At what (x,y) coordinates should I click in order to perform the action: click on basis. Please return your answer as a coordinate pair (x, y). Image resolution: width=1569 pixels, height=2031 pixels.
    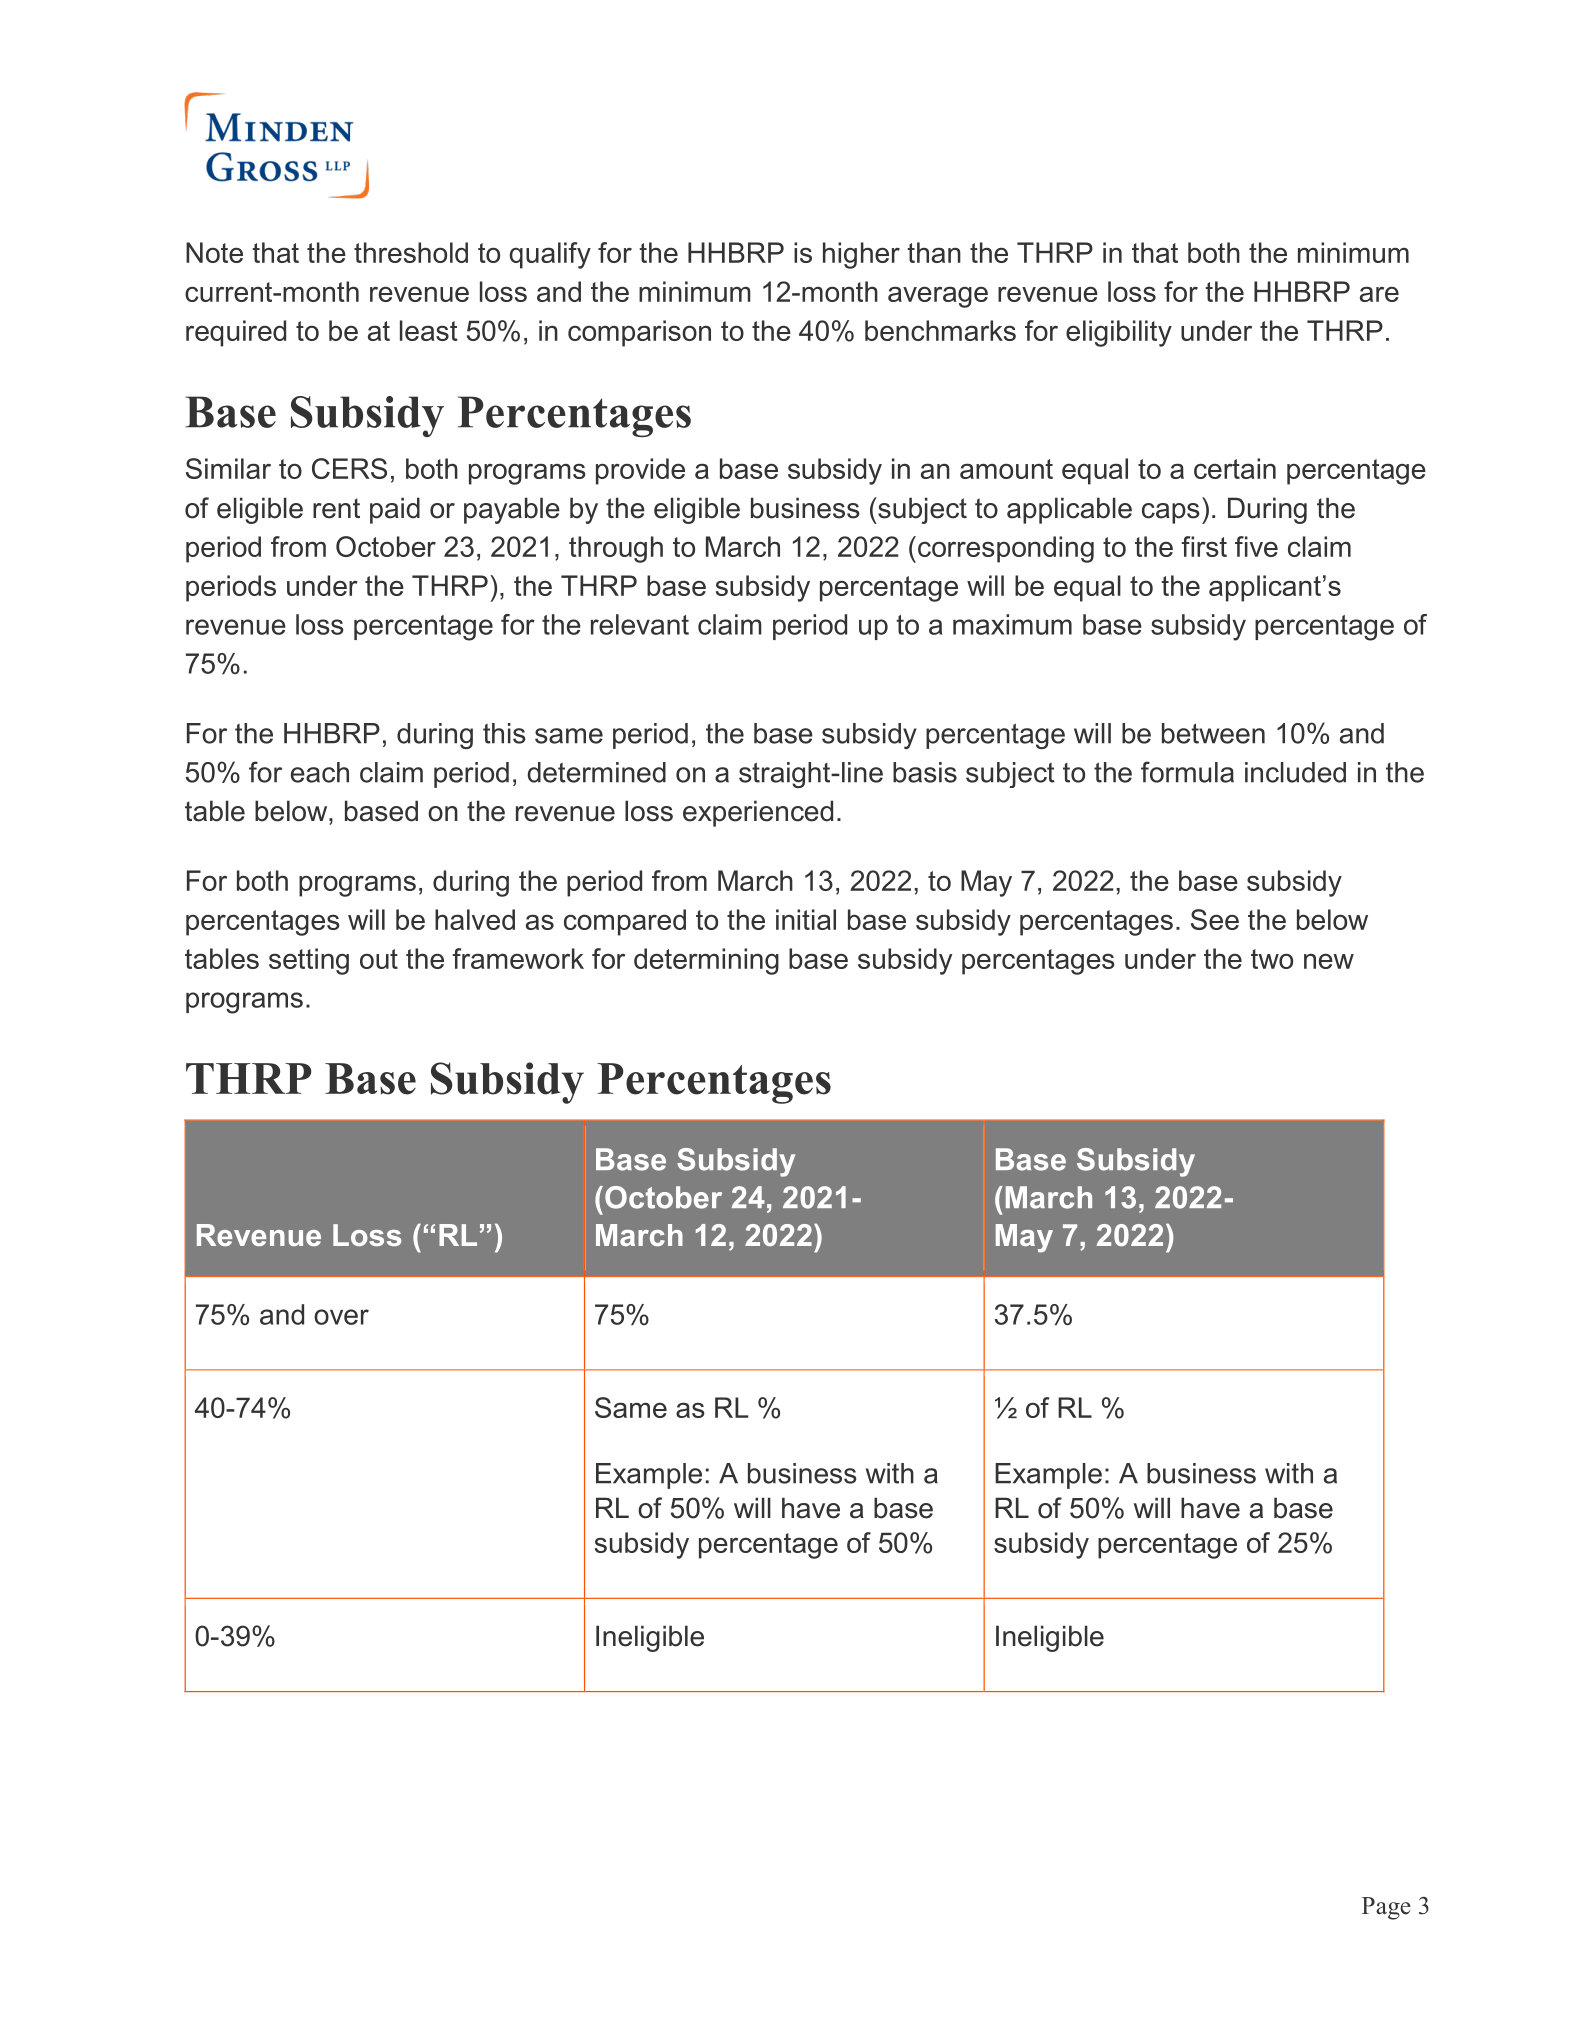
    Looking at the image, I should click on (925, 772).
